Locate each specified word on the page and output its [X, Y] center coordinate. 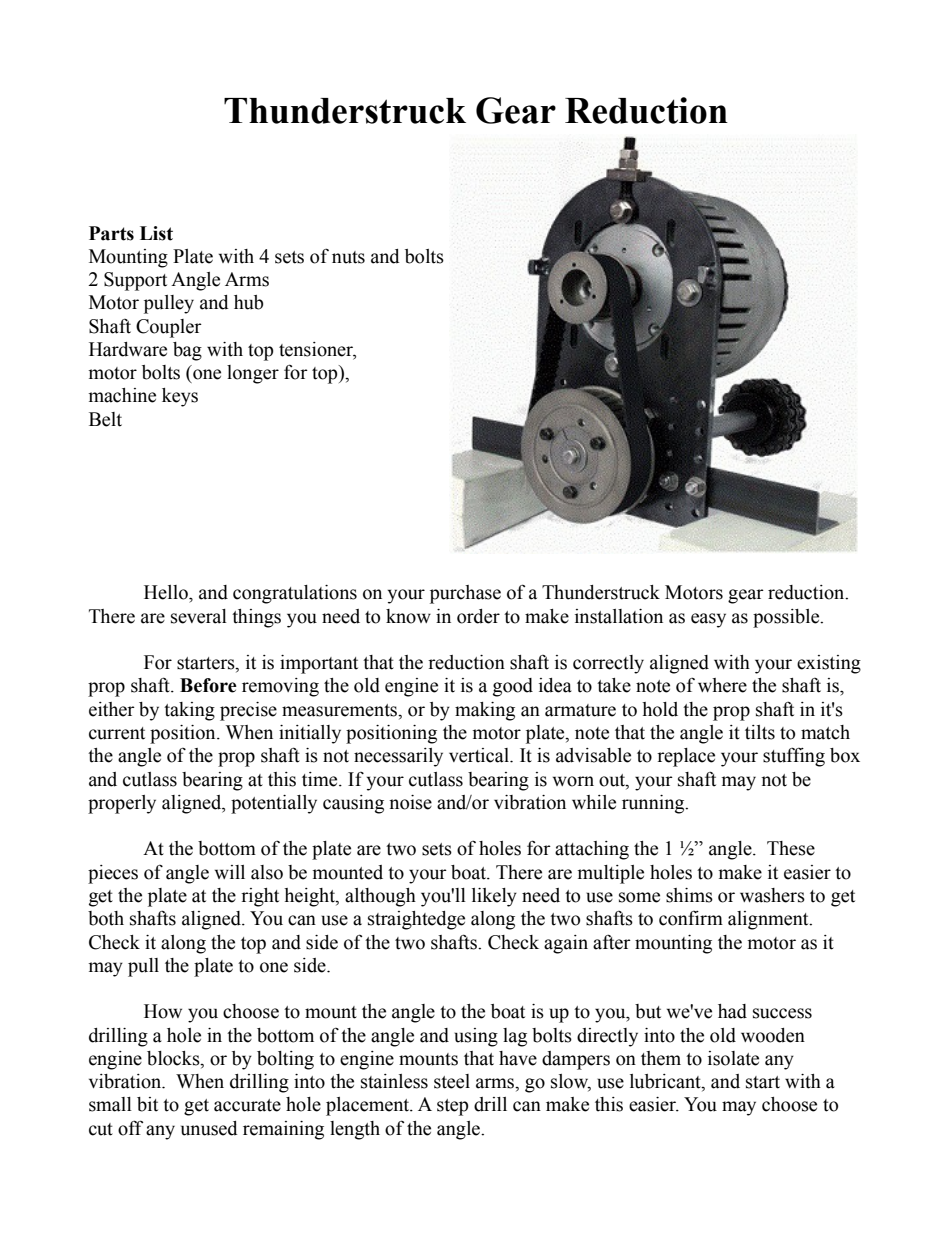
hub [248, 302]
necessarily [398, 757]
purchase [465, 594]
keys [180, 397]
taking [189, 711]
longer [253, 374]
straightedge [416, 920]
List [156, 233]
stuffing [794, 757]
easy [708, 620]
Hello [167, 592]
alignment [769, 920]
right [260, 897]
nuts [348, 257]
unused [209, 1128]
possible [787, 618]
